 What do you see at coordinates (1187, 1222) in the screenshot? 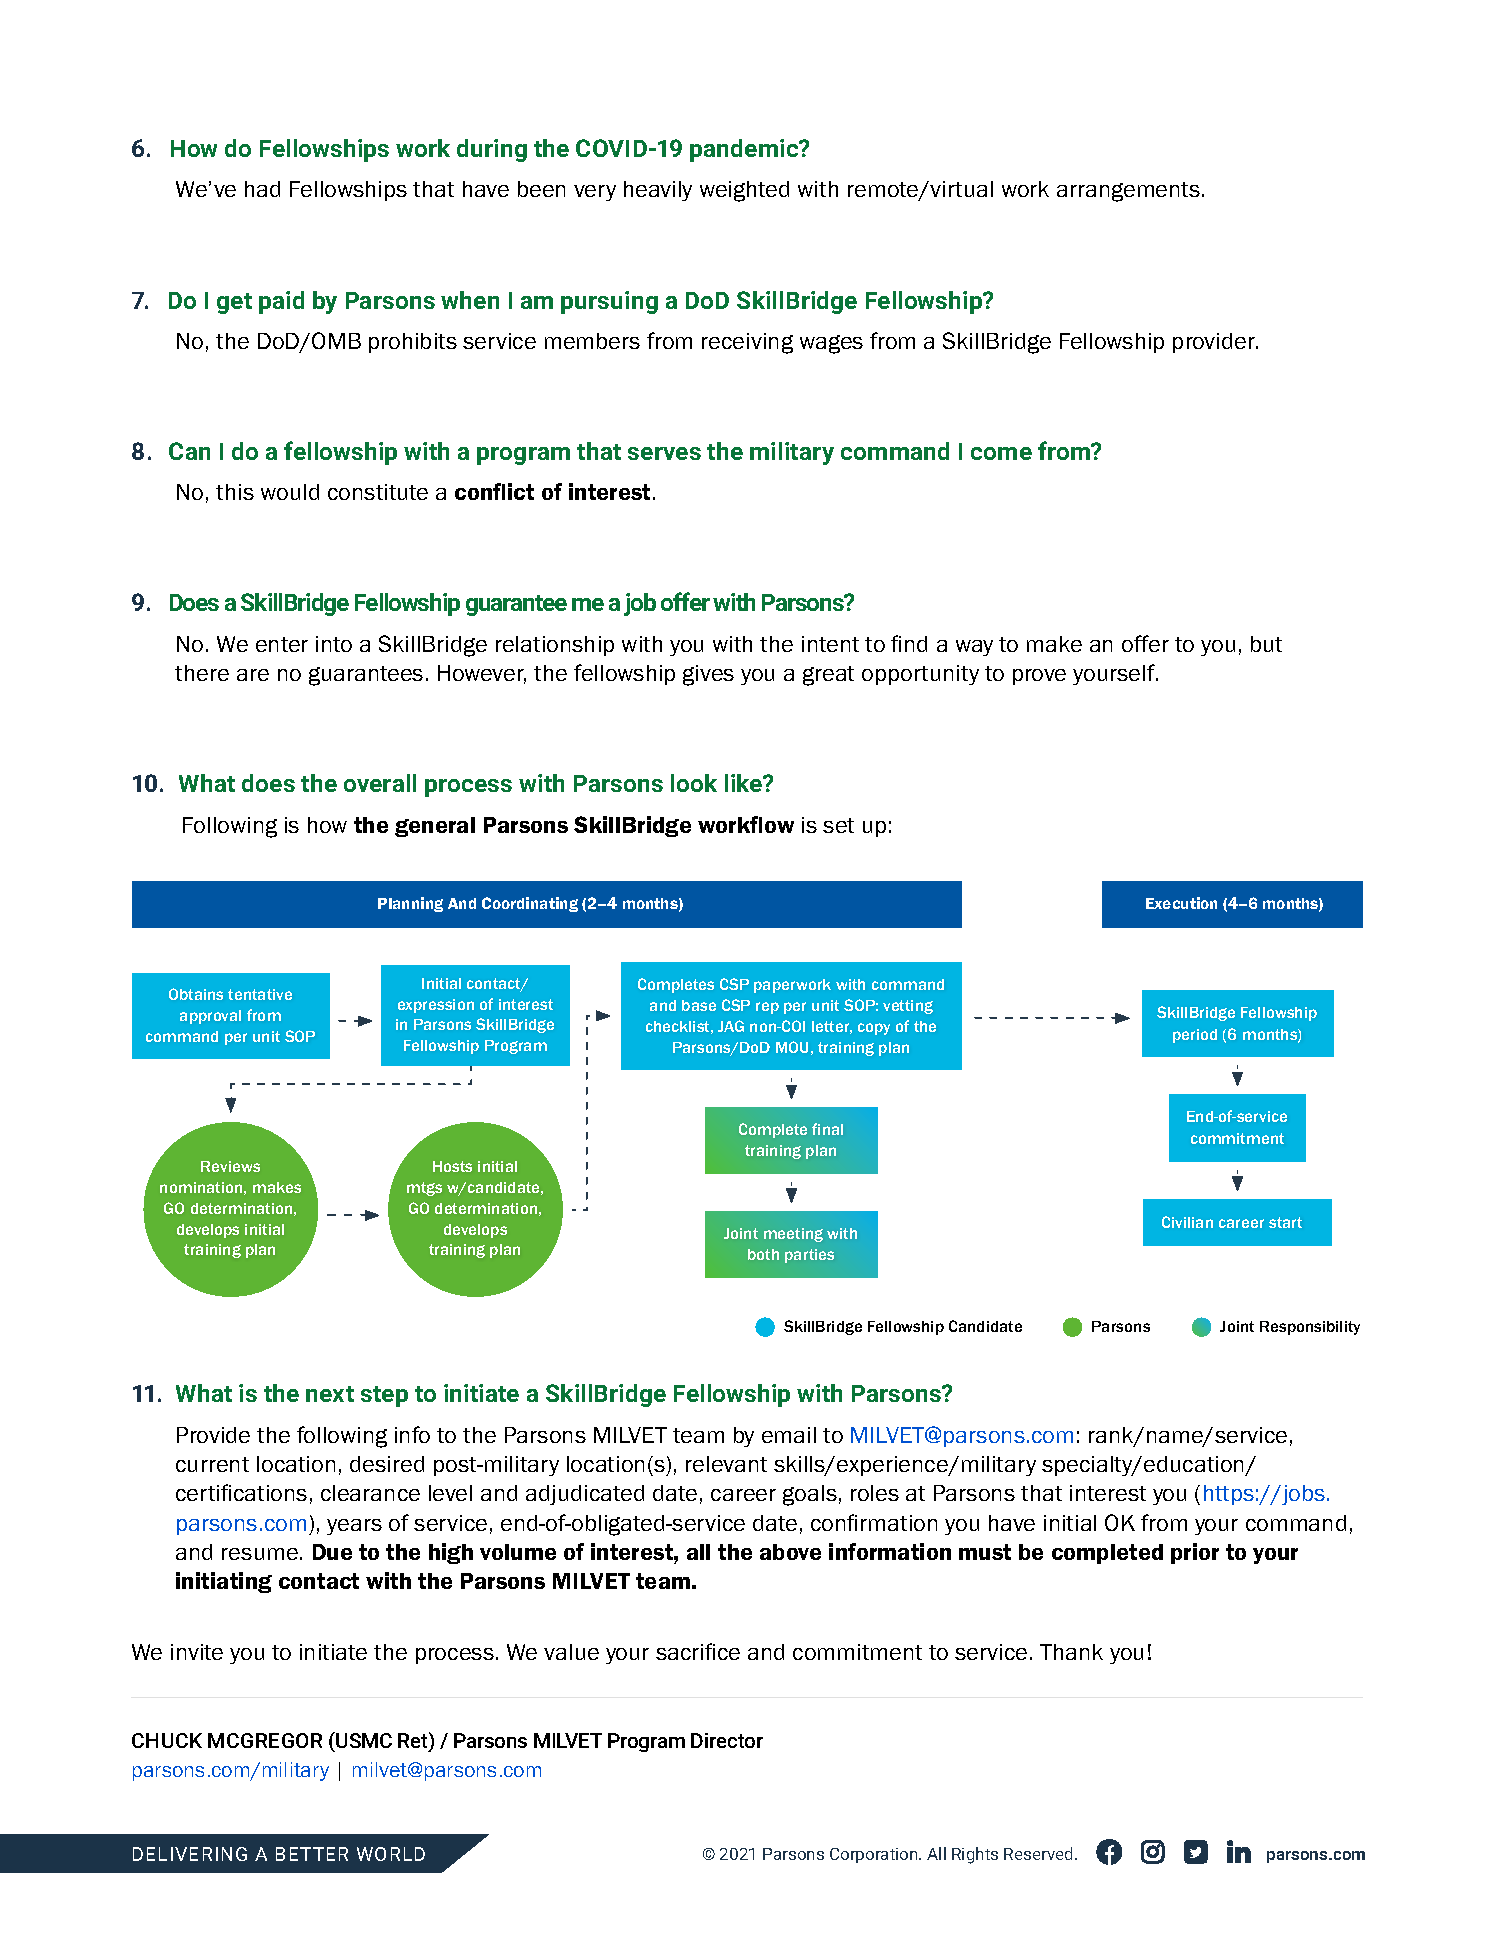
I see `Civilian` at bounding box center [1187, 1222].
